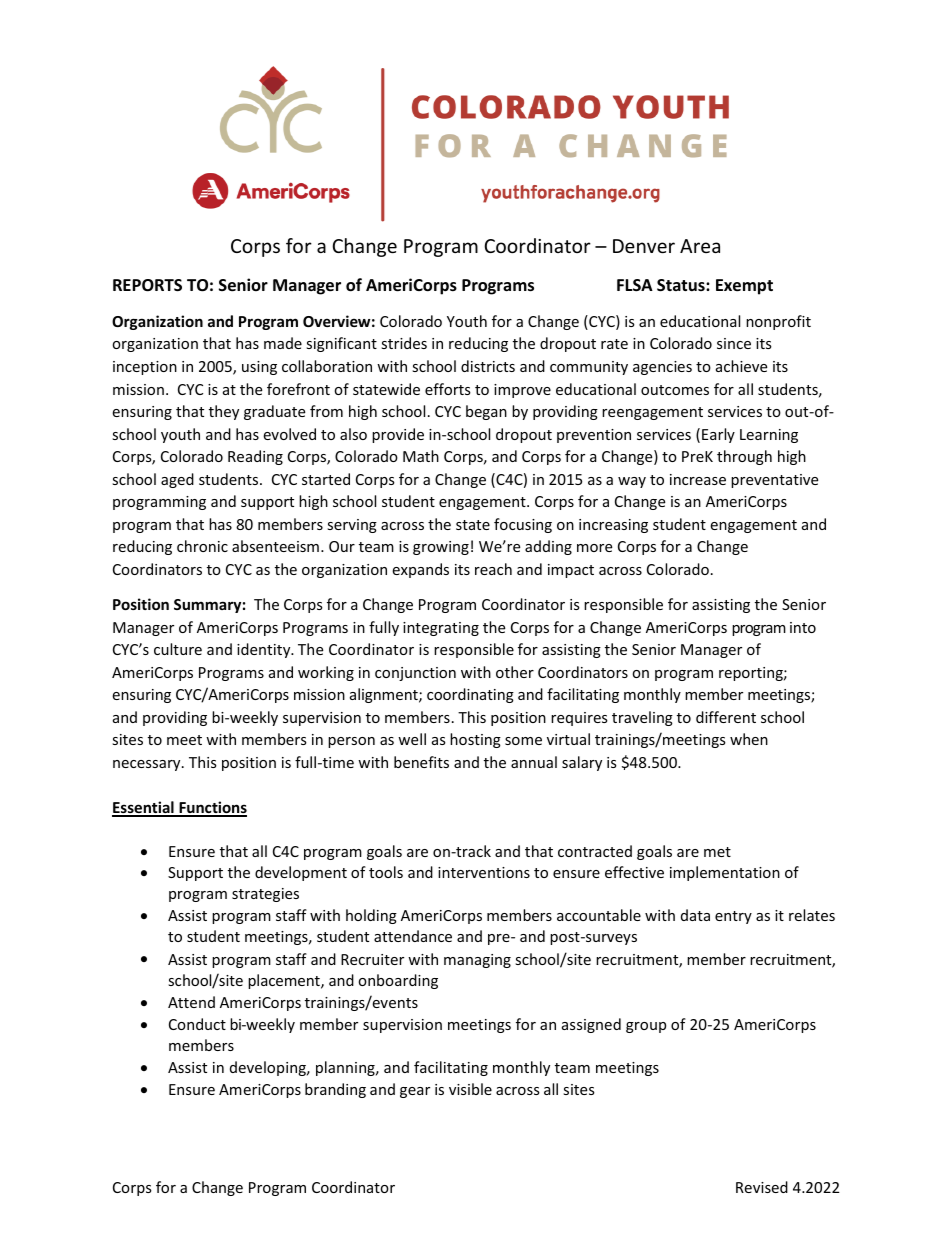 The image size is (952, 1233). Describe the element at coordinates (335, 1090) in the page. I see `branding` at that location.
